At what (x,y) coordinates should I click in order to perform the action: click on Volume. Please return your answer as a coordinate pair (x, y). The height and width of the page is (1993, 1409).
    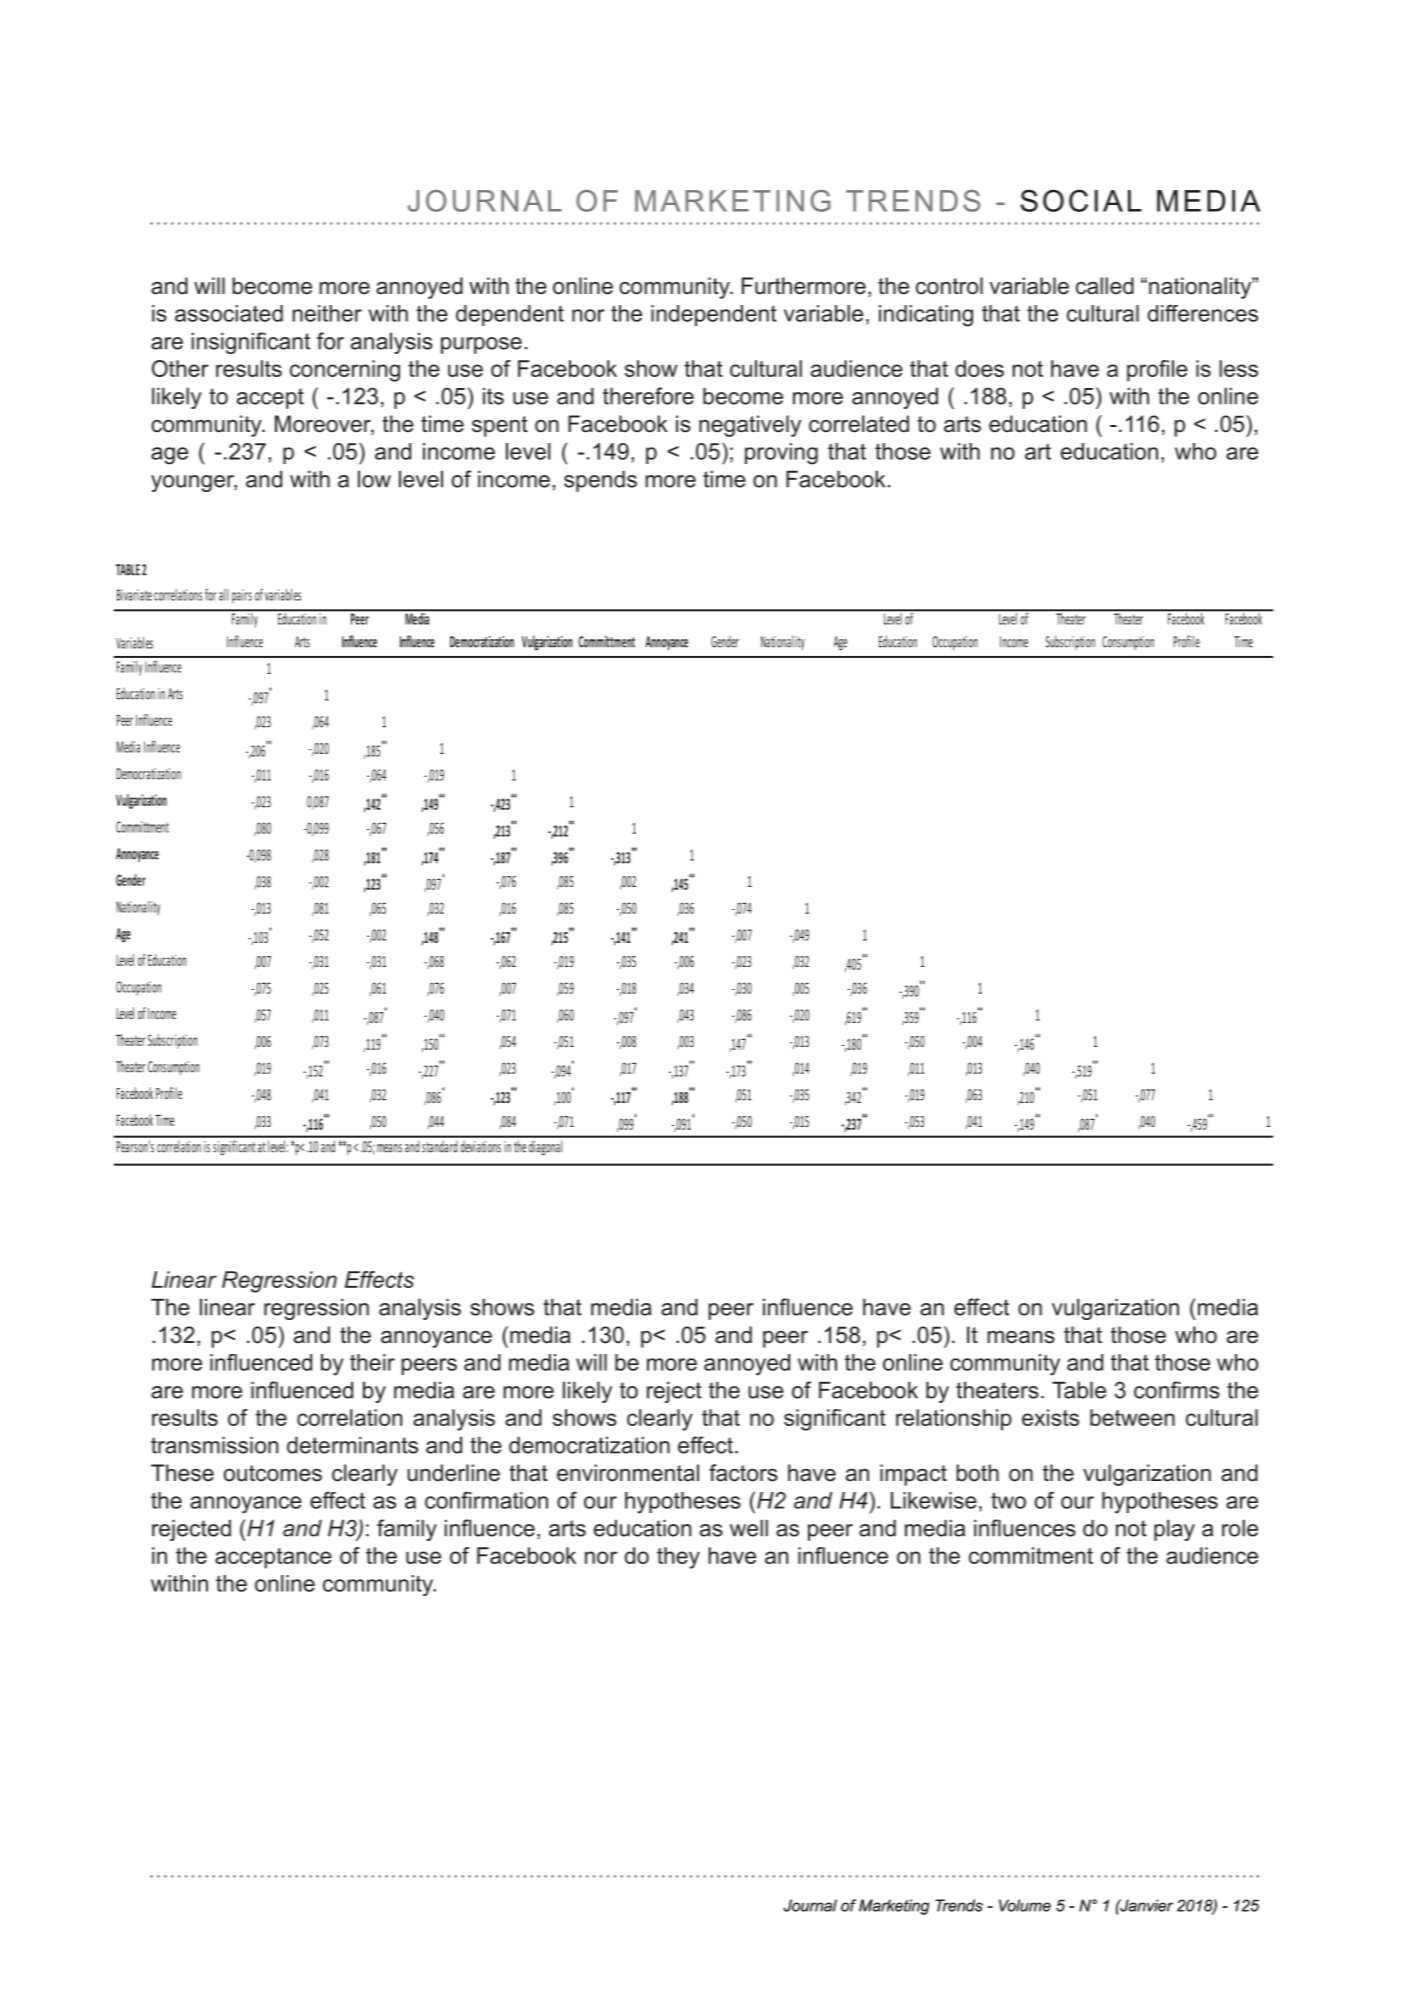
    Looking at the image, I should click on (1025, 1905).
